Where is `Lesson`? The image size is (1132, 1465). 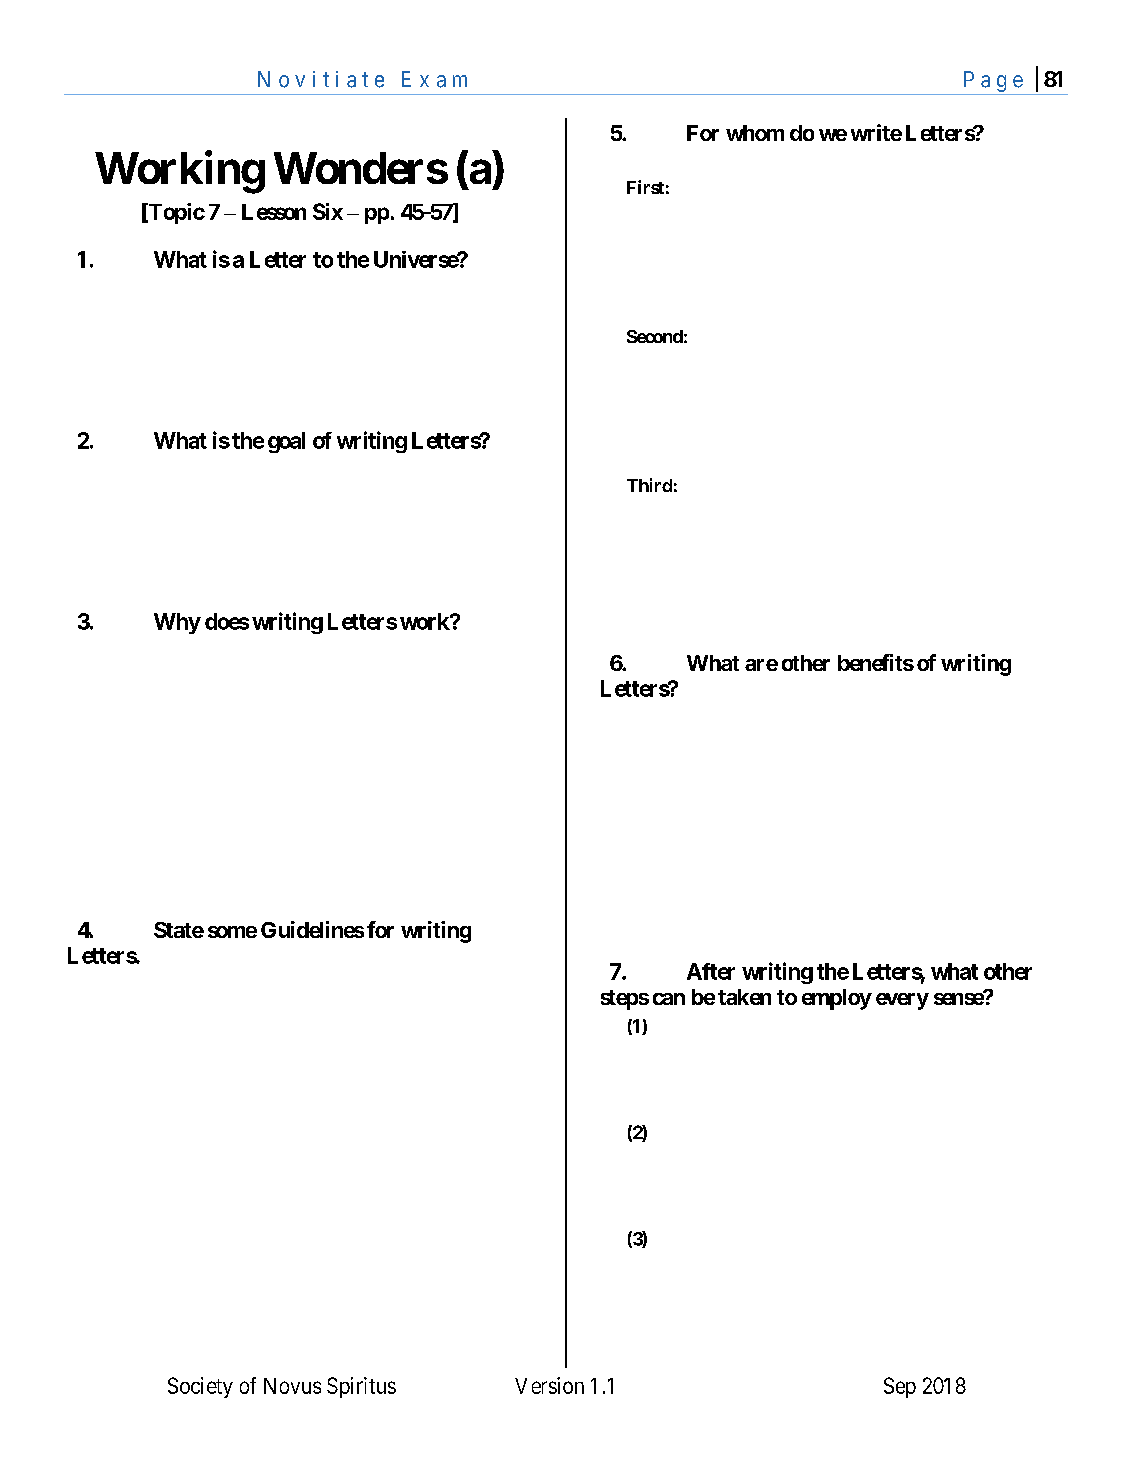 Lesson is located at coordinates (274, 212).
